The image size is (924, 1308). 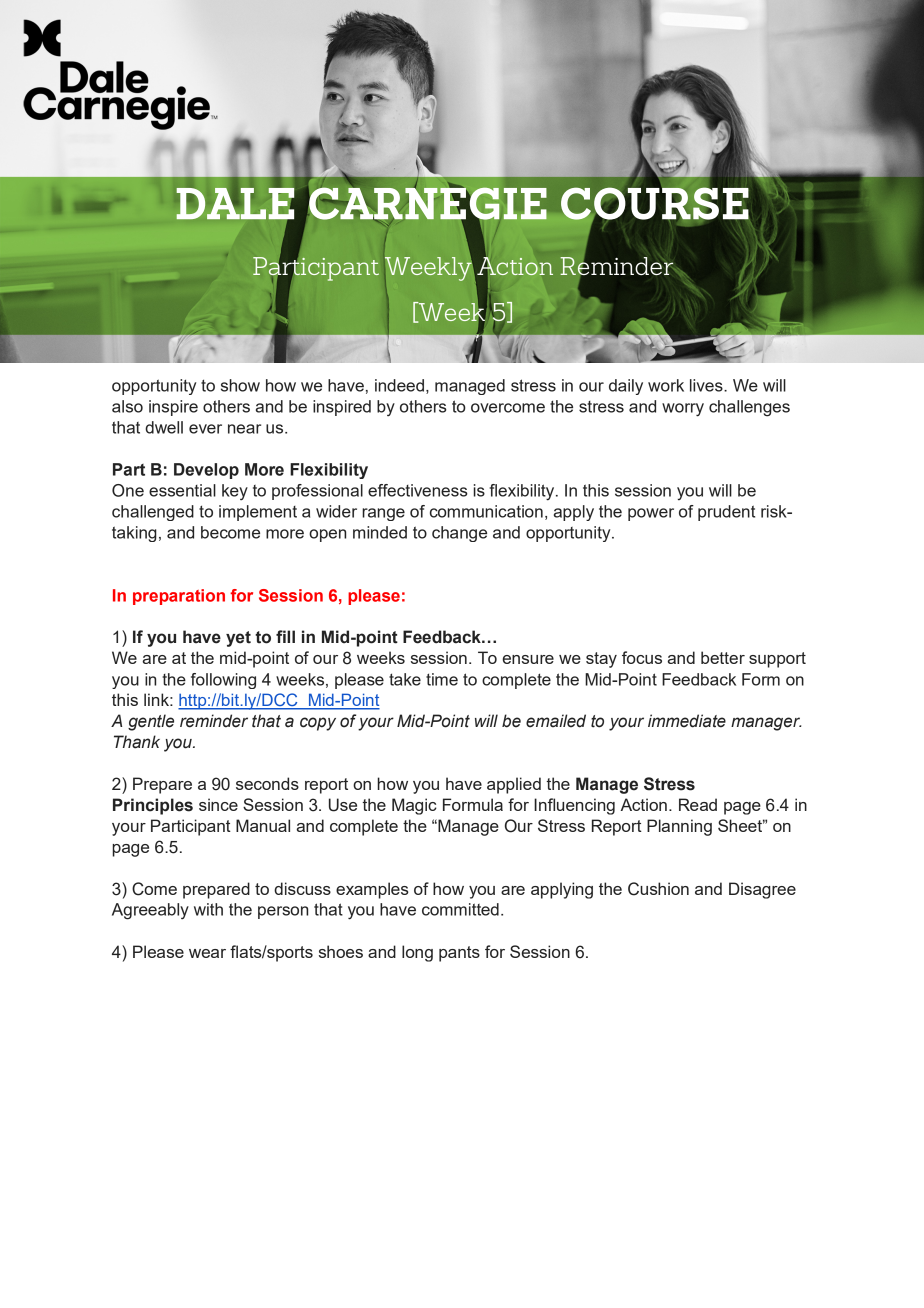 What do you see at coordinates (240, 385) in the document?
I see `show` at bounding box center [240, 385].
